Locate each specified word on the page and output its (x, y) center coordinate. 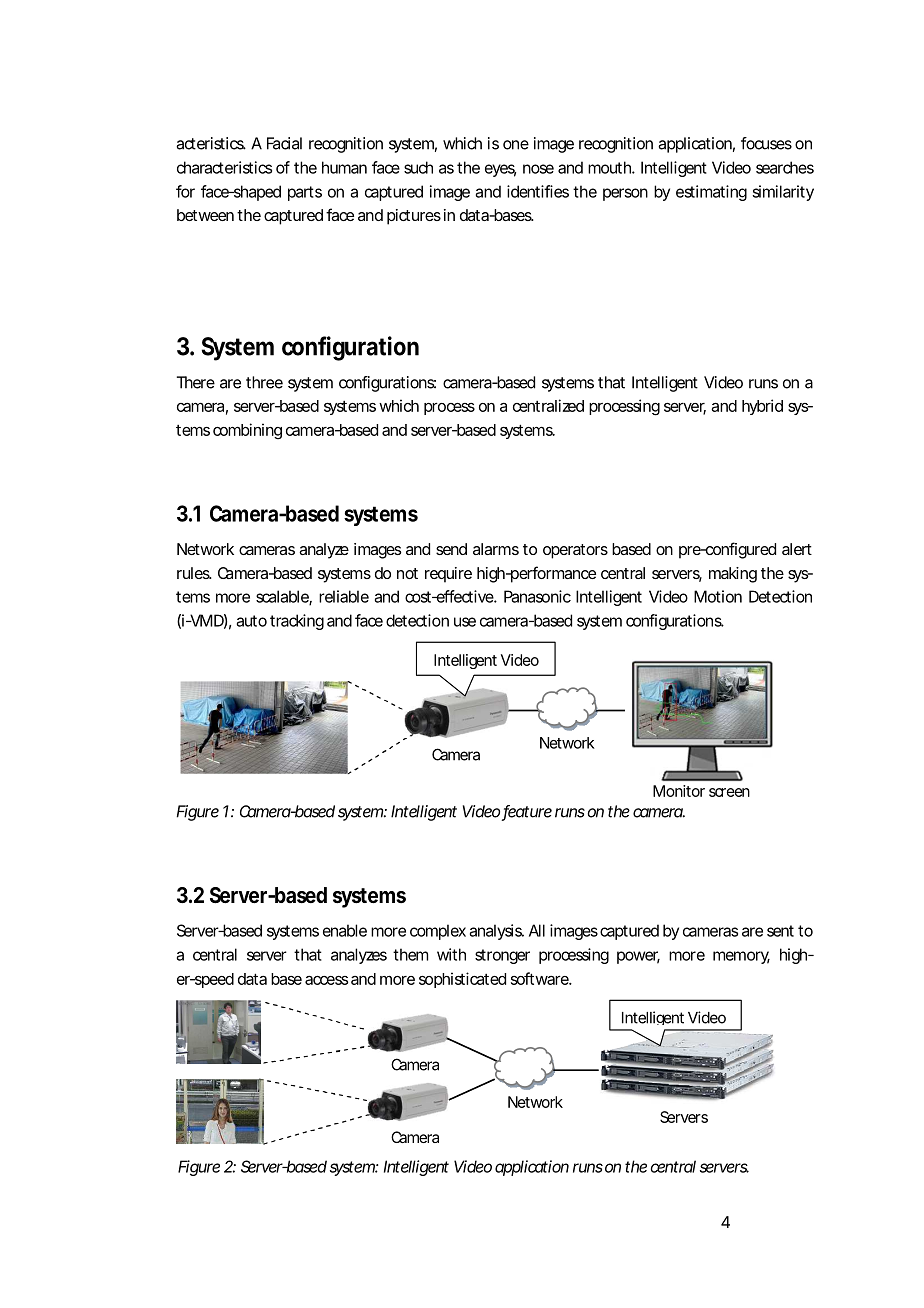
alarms (496, 549)
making (733, 575)
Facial (284, 143)
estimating (711, 193)
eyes (500, 170)
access (326, 980)
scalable (283, 597)
